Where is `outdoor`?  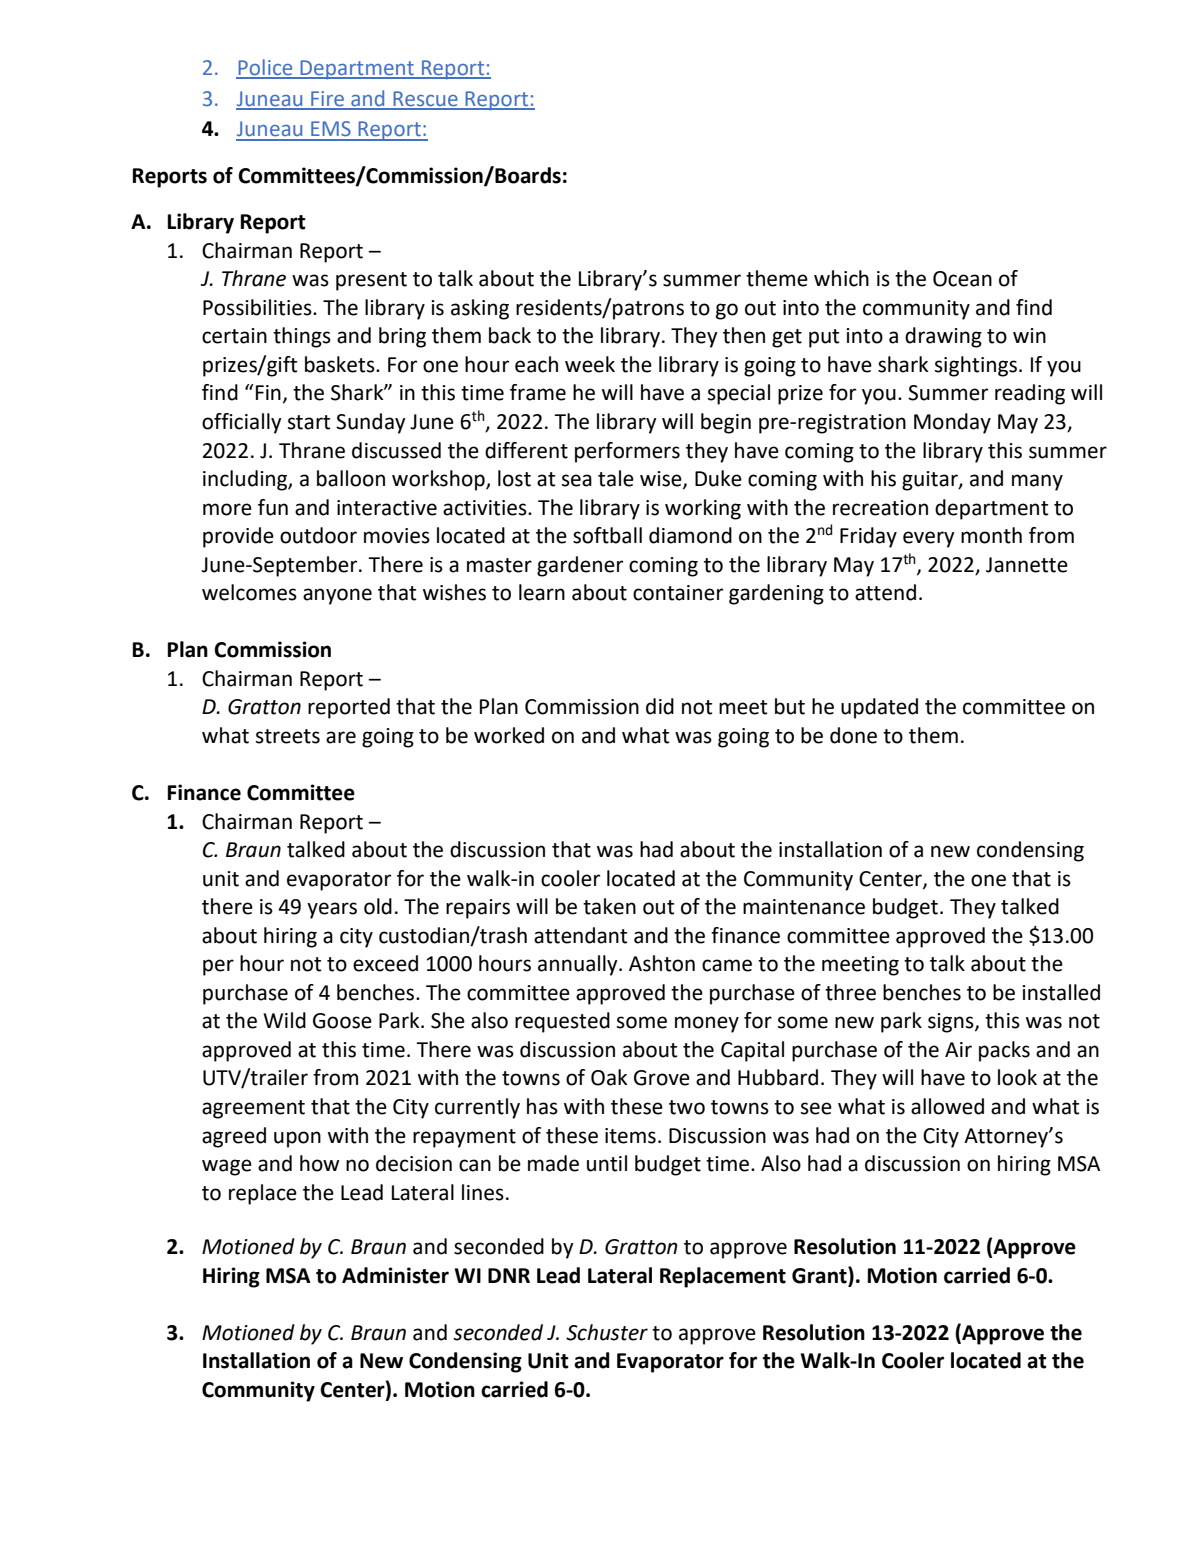 outdoor is located at coordinates (318, 535).
